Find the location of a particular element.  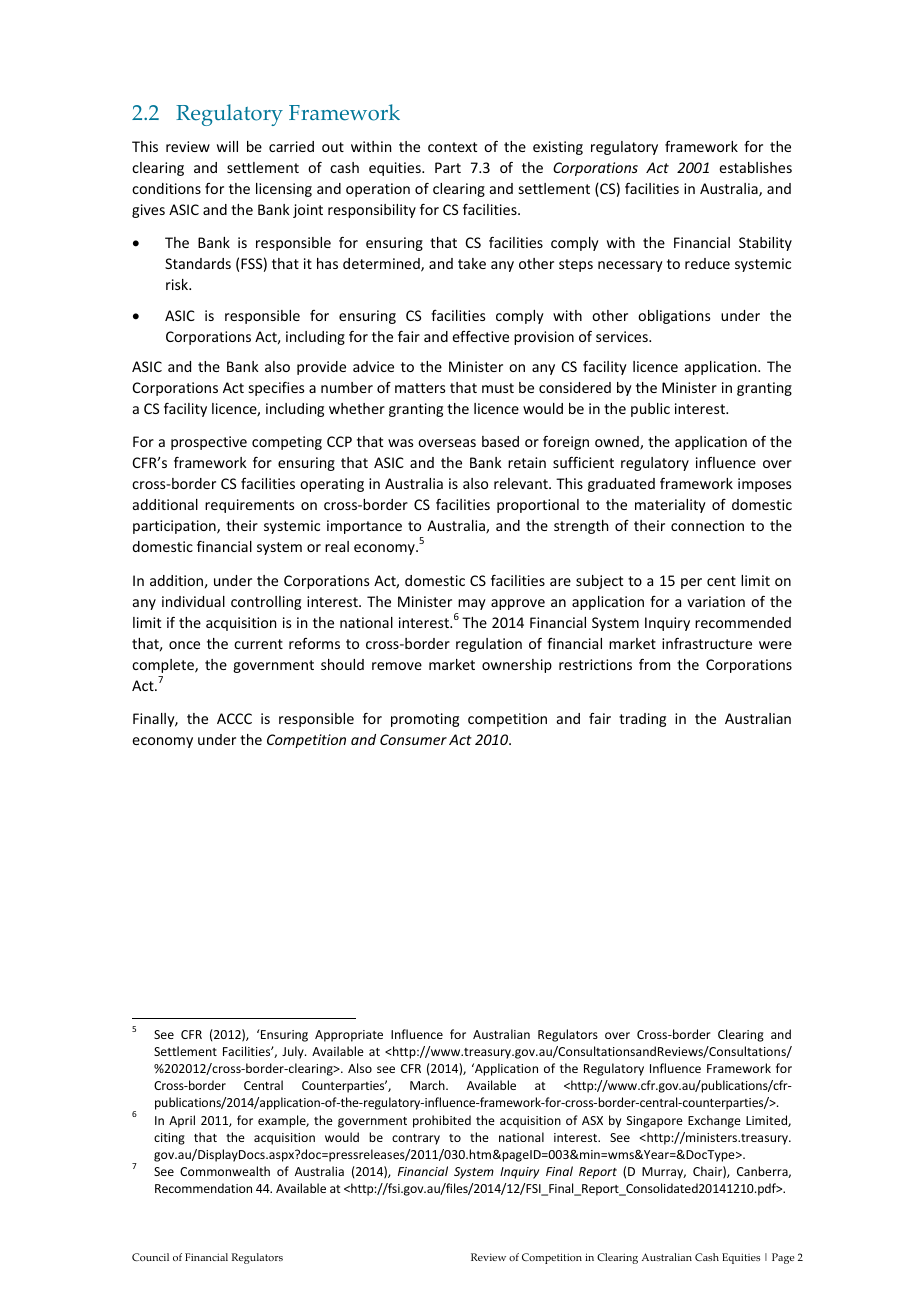

will is located at coordinates (227, 146).
